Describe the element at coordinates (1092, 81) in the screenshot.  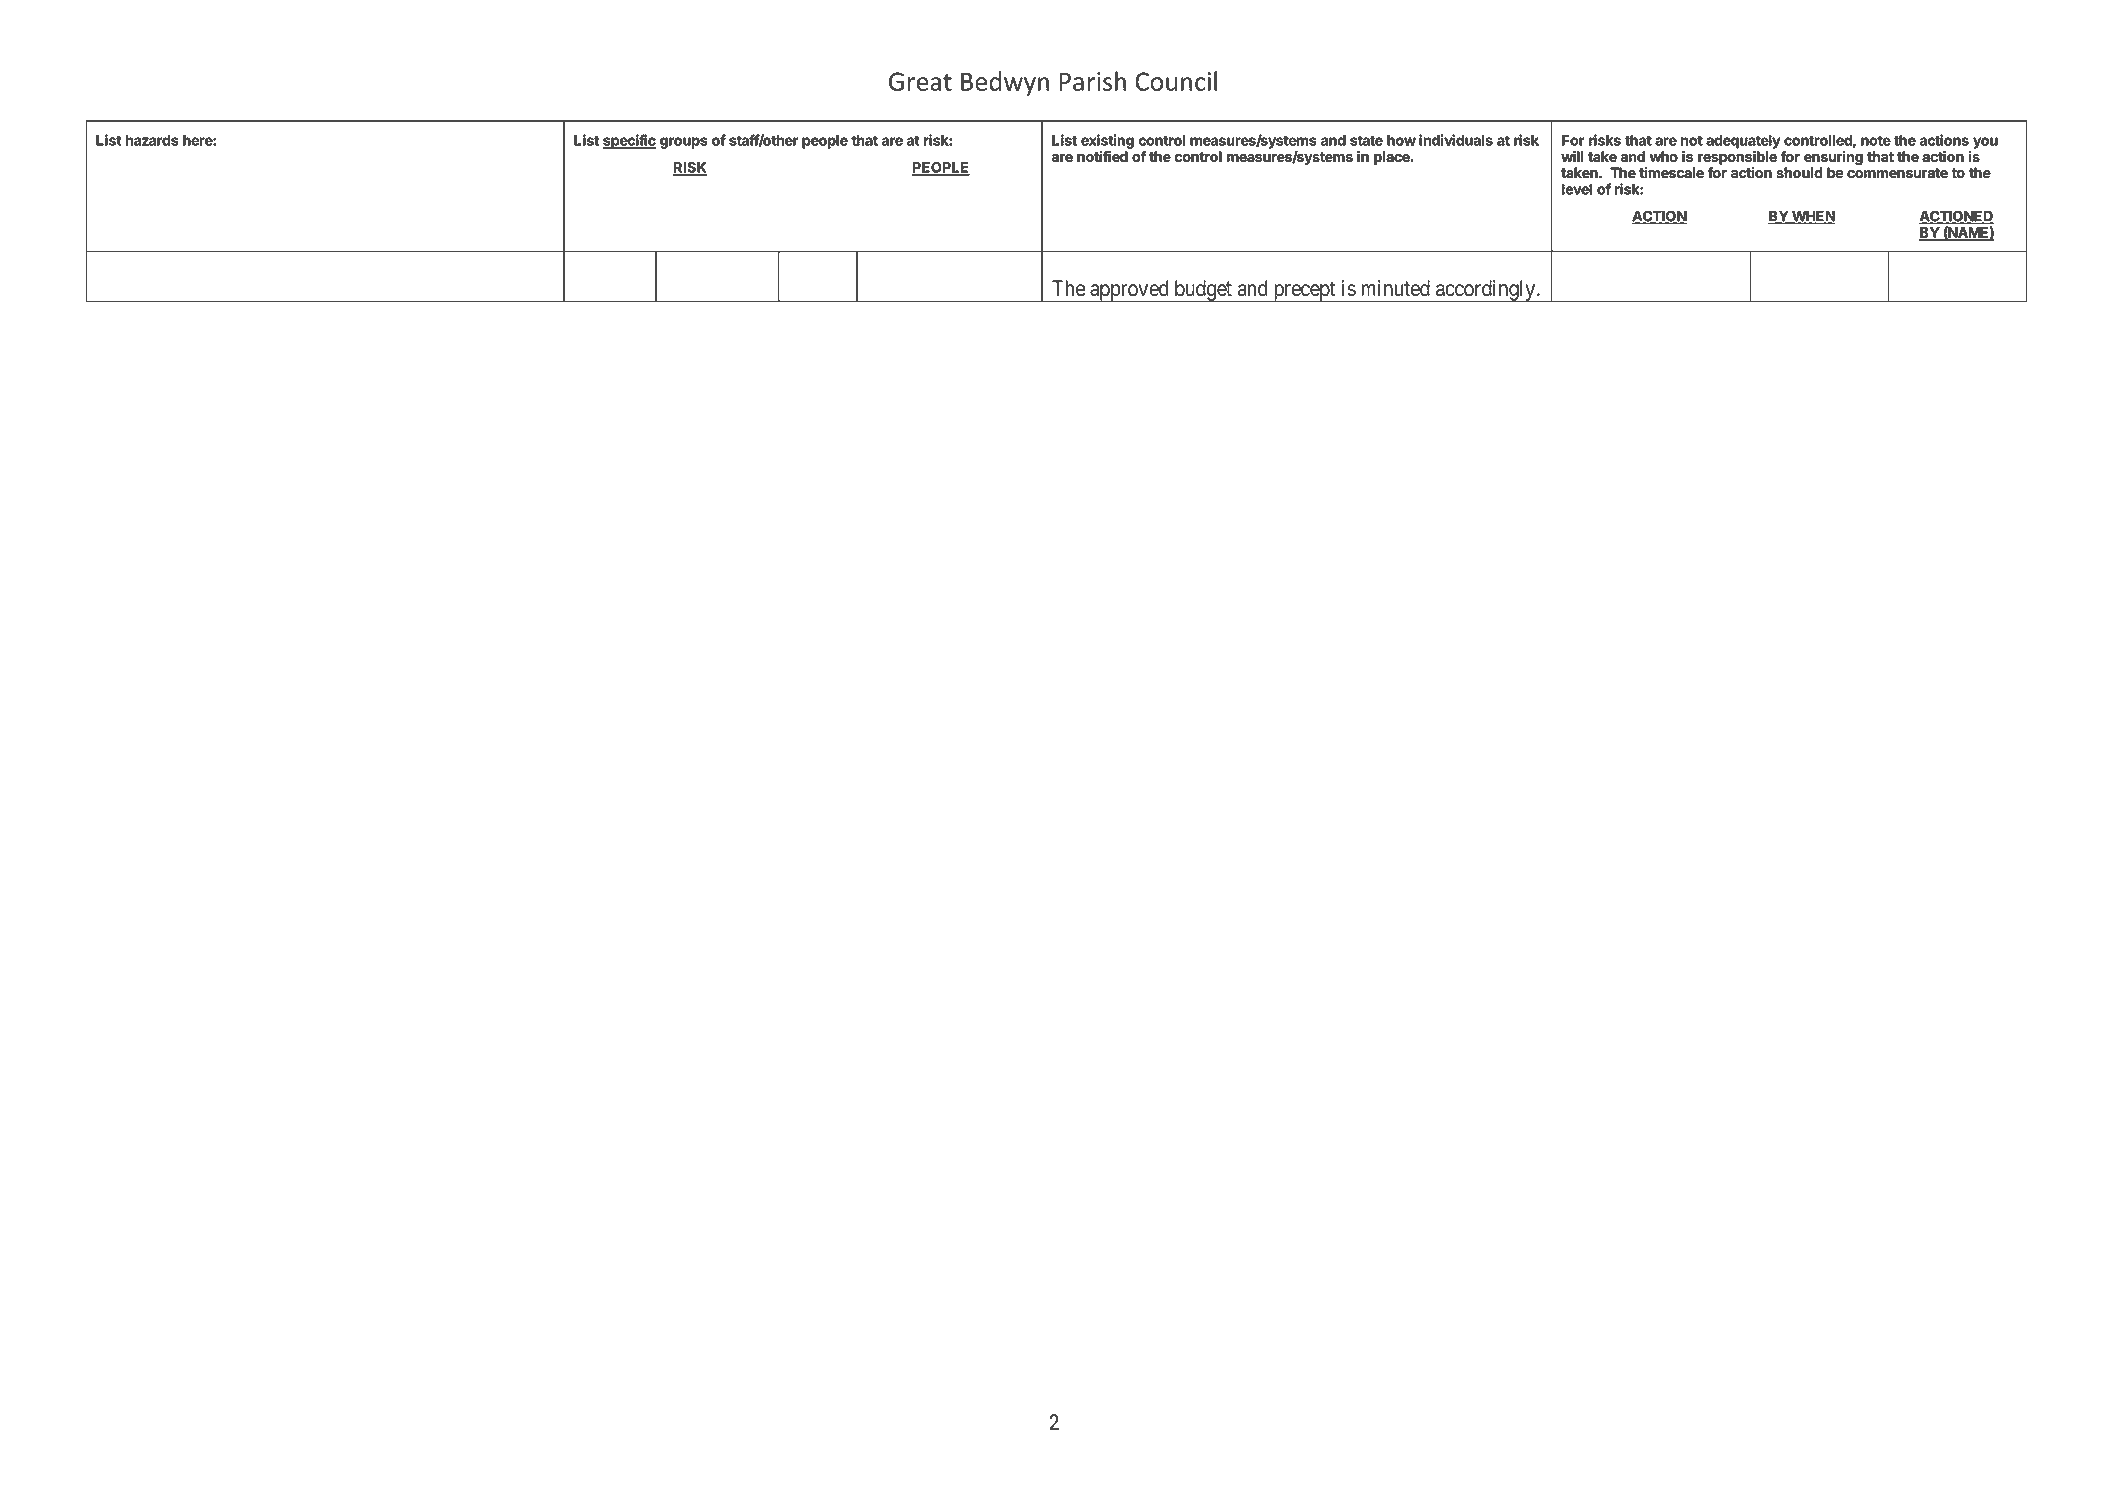
I see `Parish` at that location.
